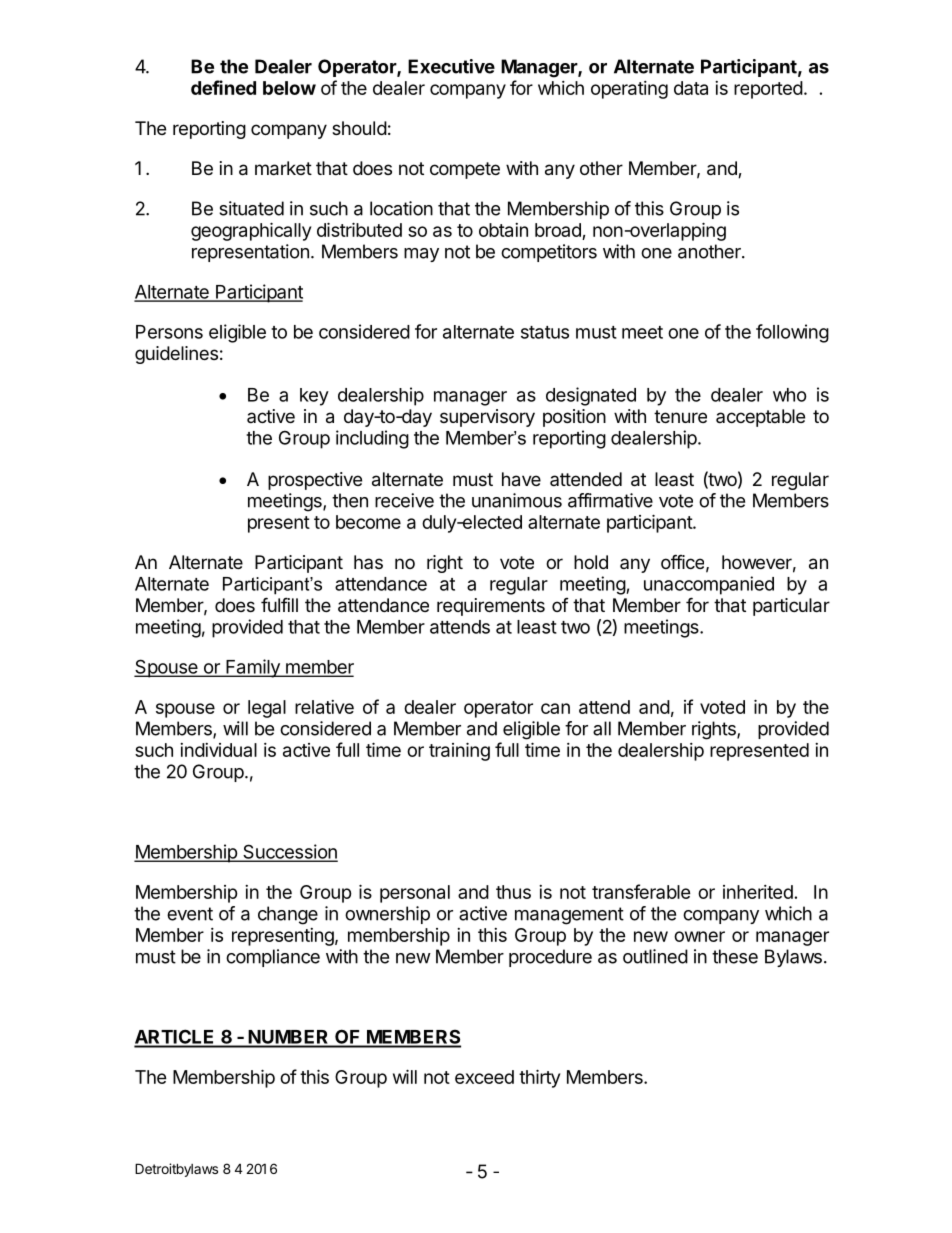  I want to click on data, so click(691, 88).
